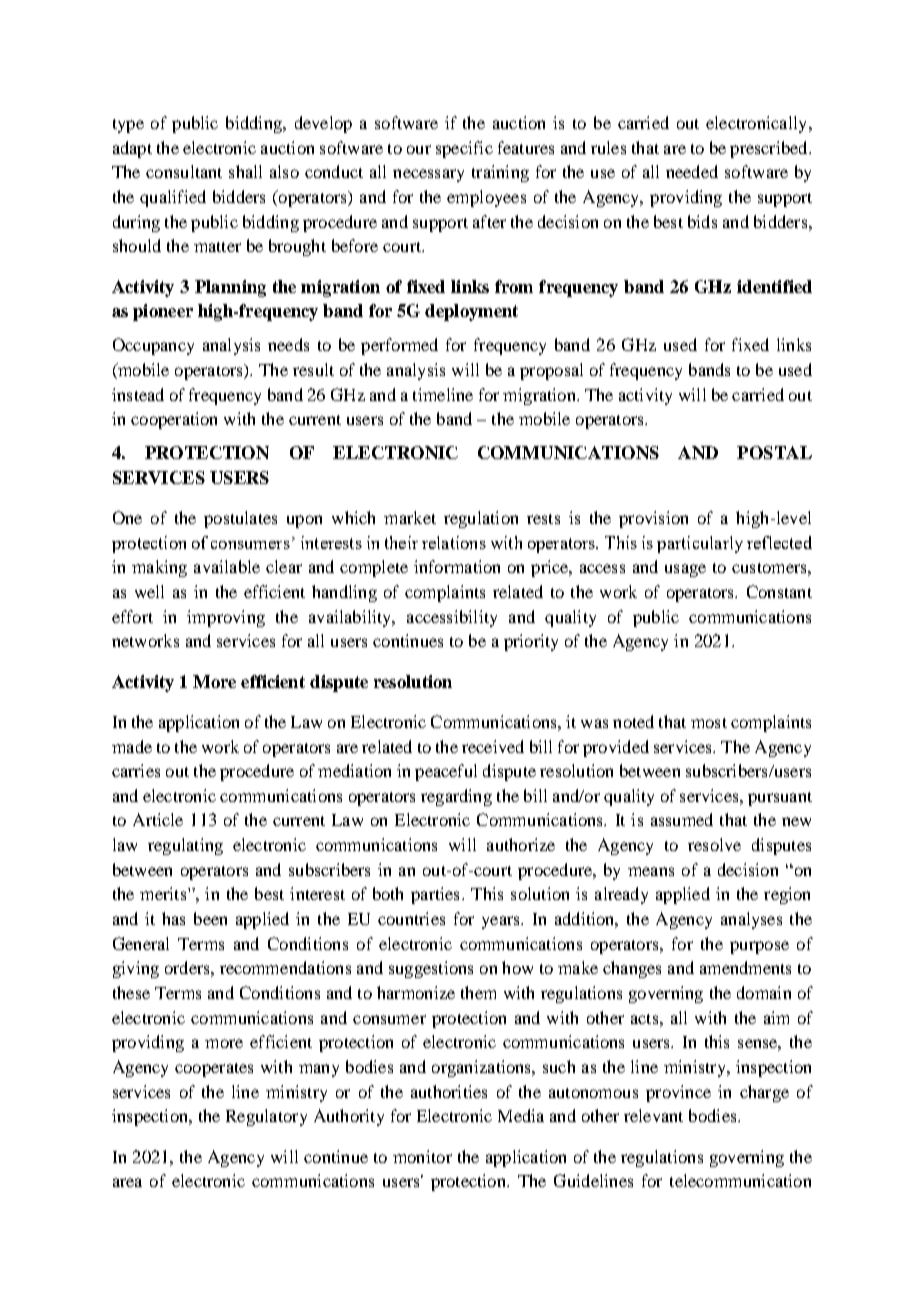  Describe the element at coordinates (422, 1156) in the screenshot. I see `monitor` at that location.
